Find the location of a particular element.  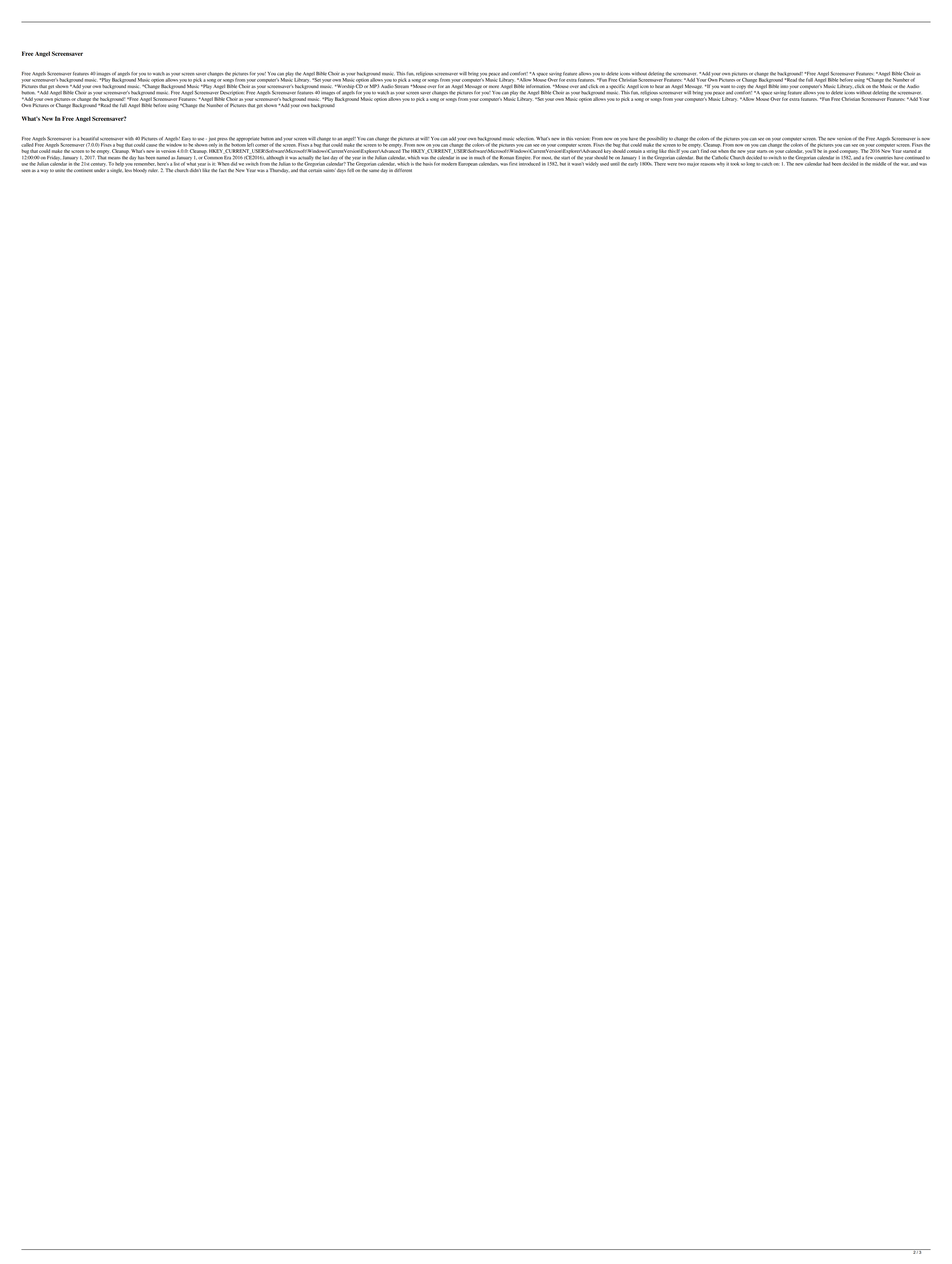

century is located at coordinates (98, 164).
